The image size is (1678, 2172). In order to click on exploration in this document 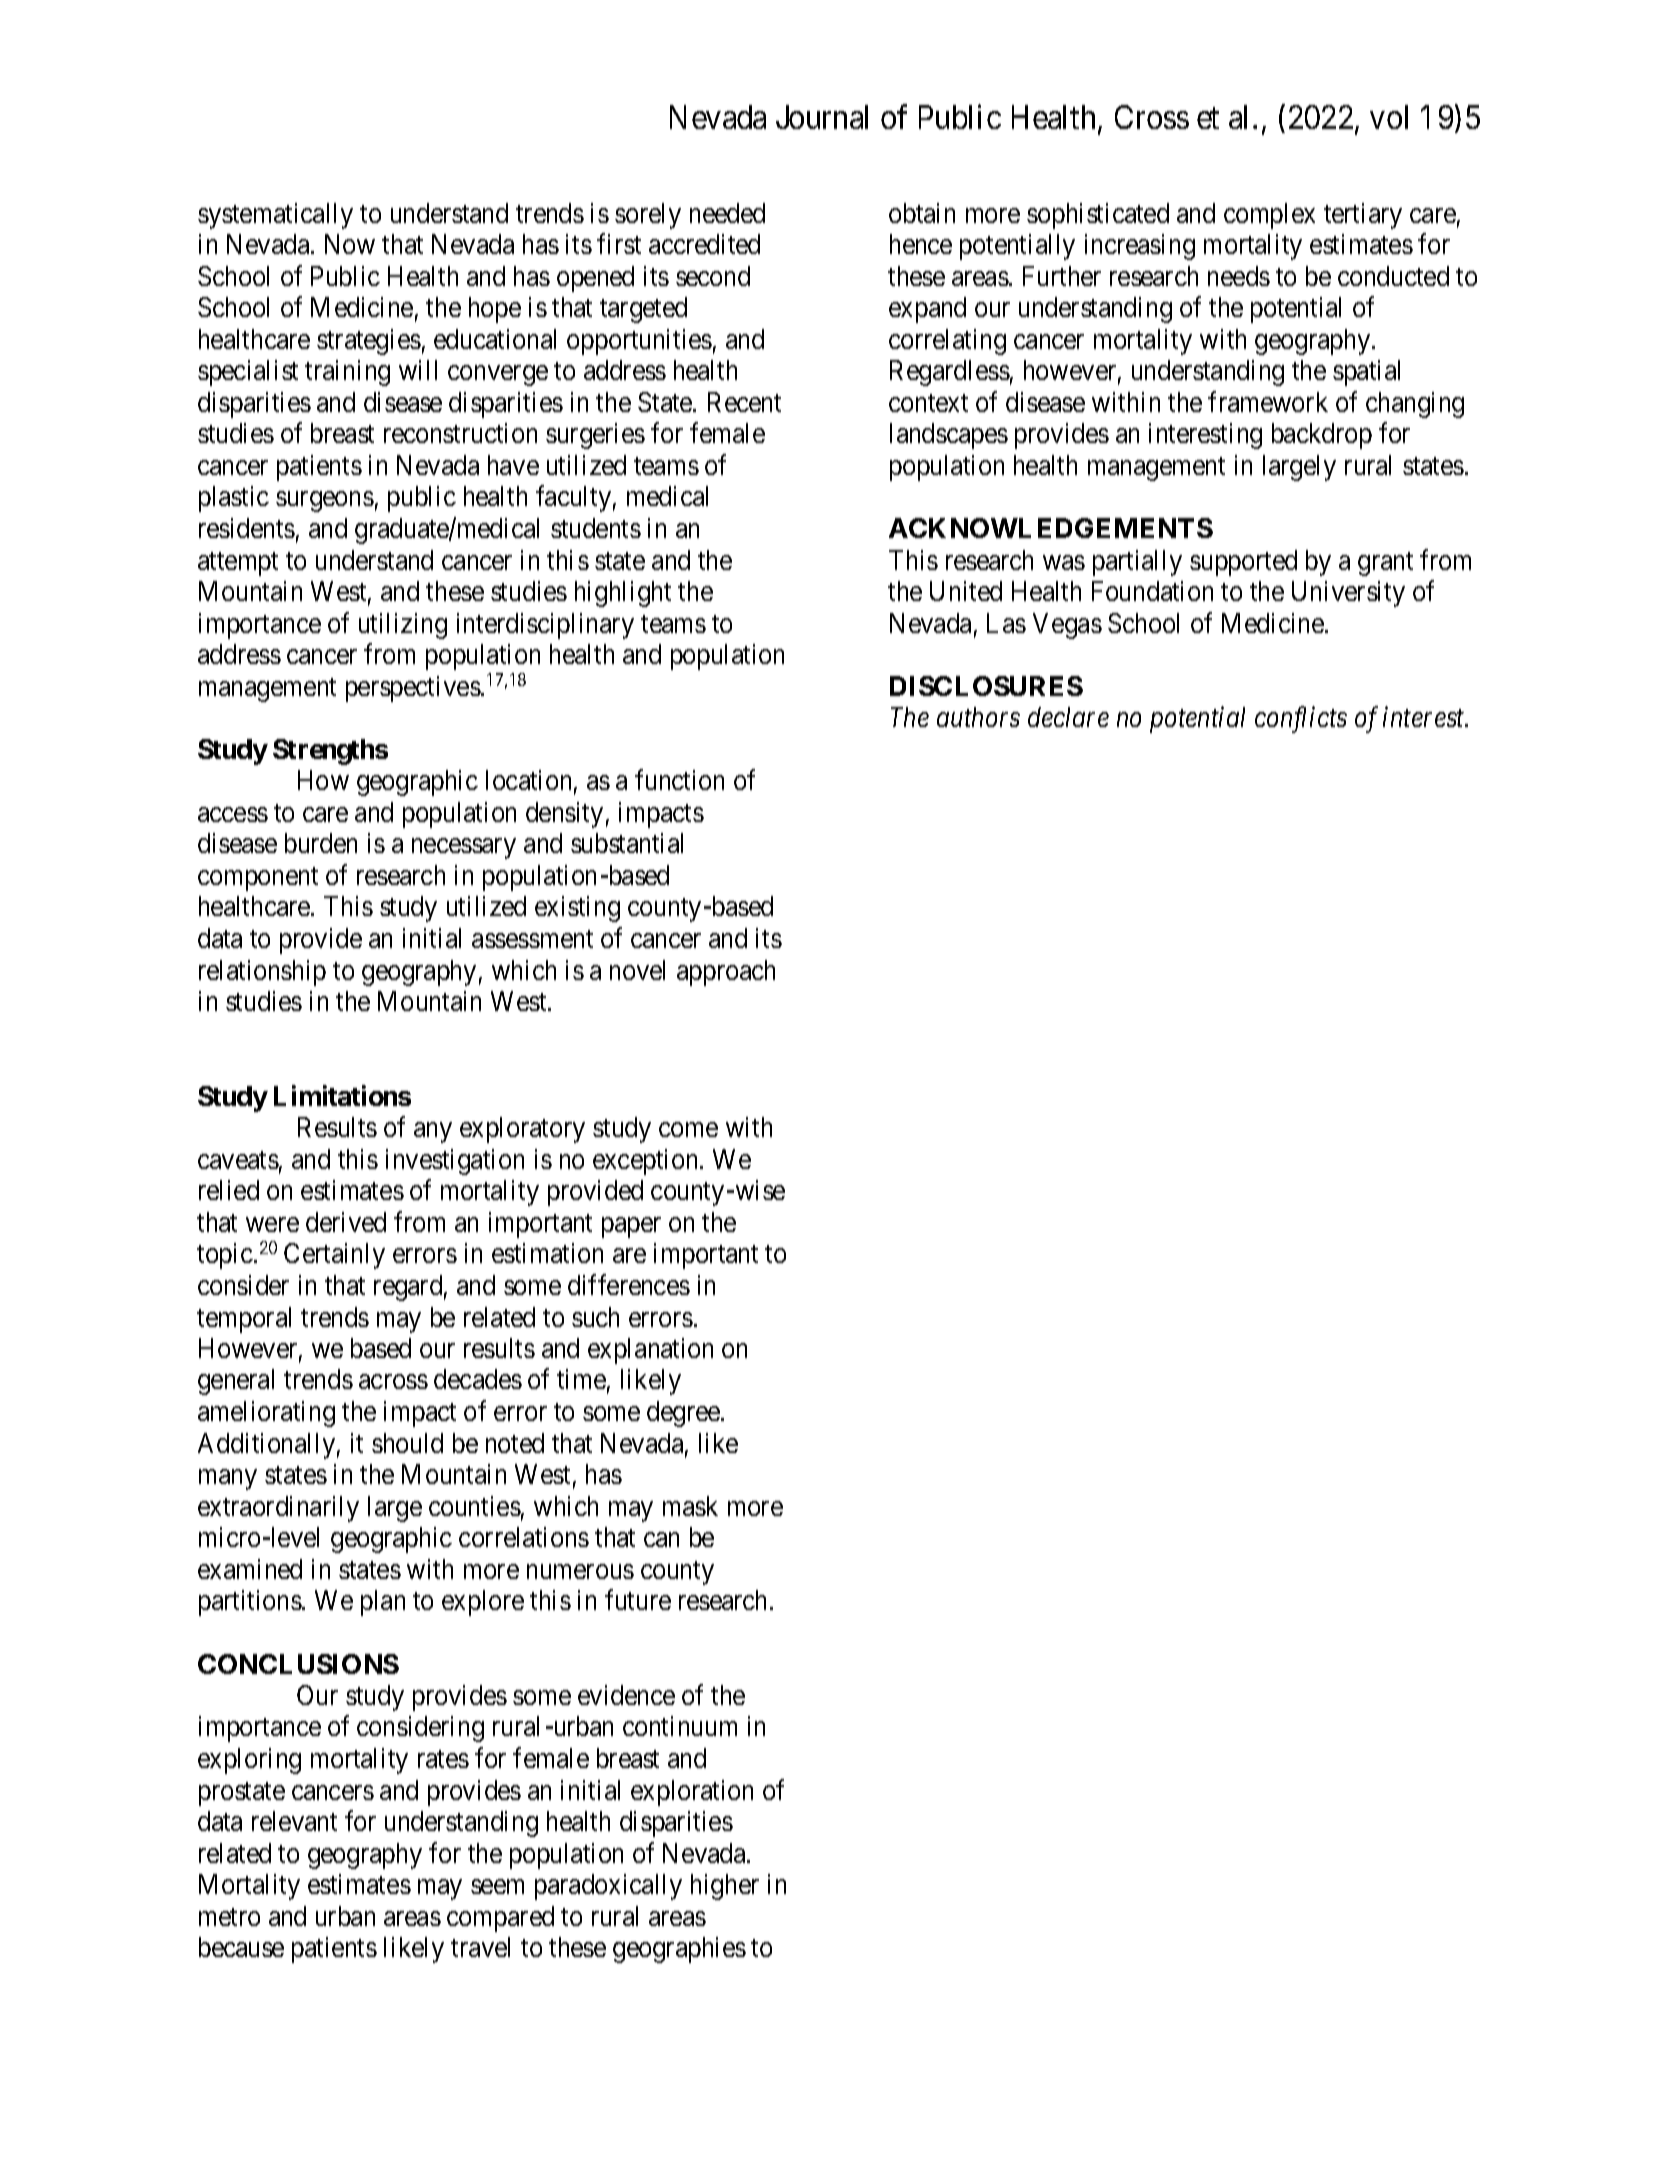, I will do `click(692, 1793)`.
